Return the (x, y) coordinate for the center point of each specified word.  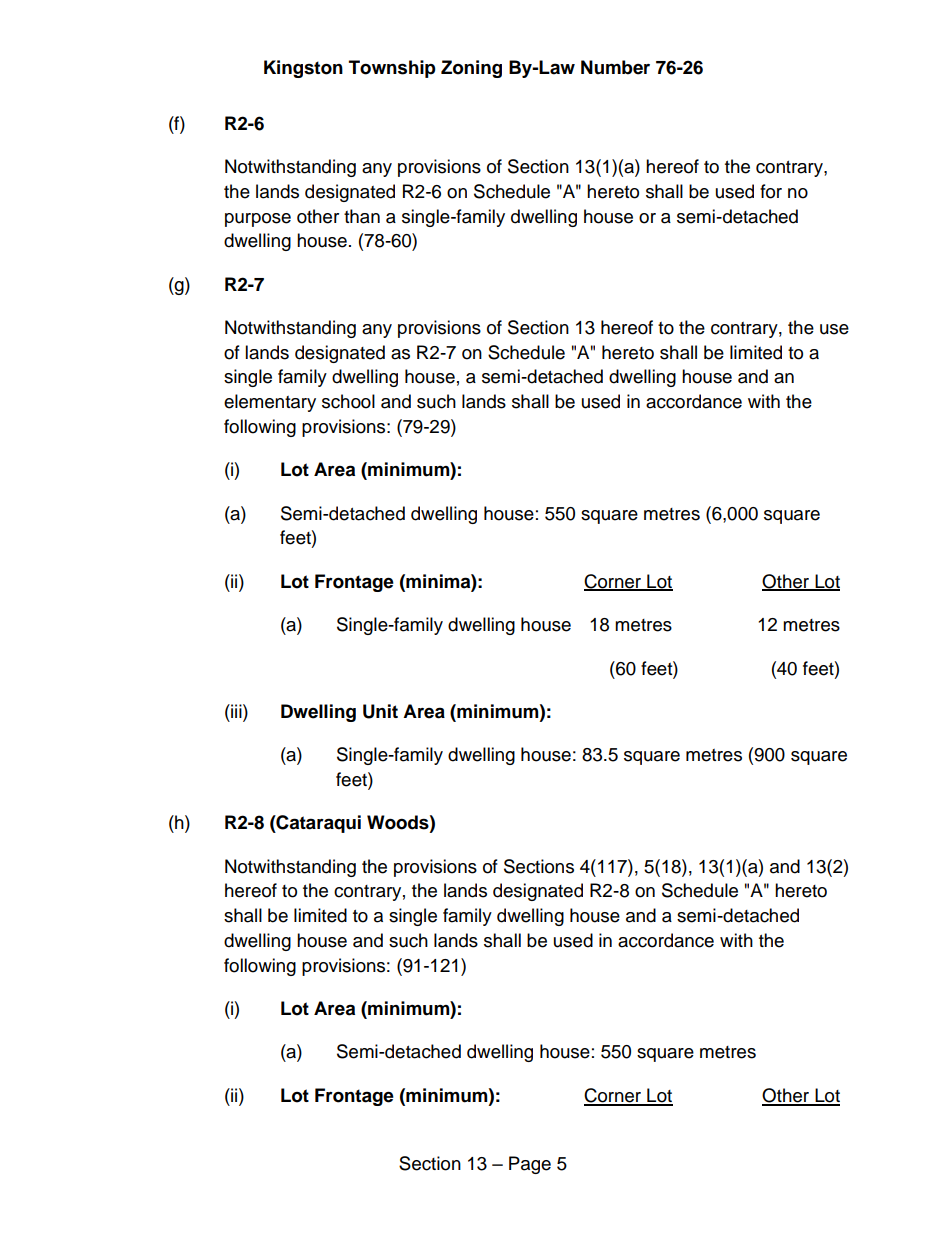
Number (615, 67)
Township (392, 69)
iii (236, 711)
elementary (270, 403)
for (771, 191)
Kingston (303, 69)
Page (530, 1165)
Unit (380, 711)
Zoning (471, 69)
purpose (258, 220)
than (362, 216)
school (348, 401)
